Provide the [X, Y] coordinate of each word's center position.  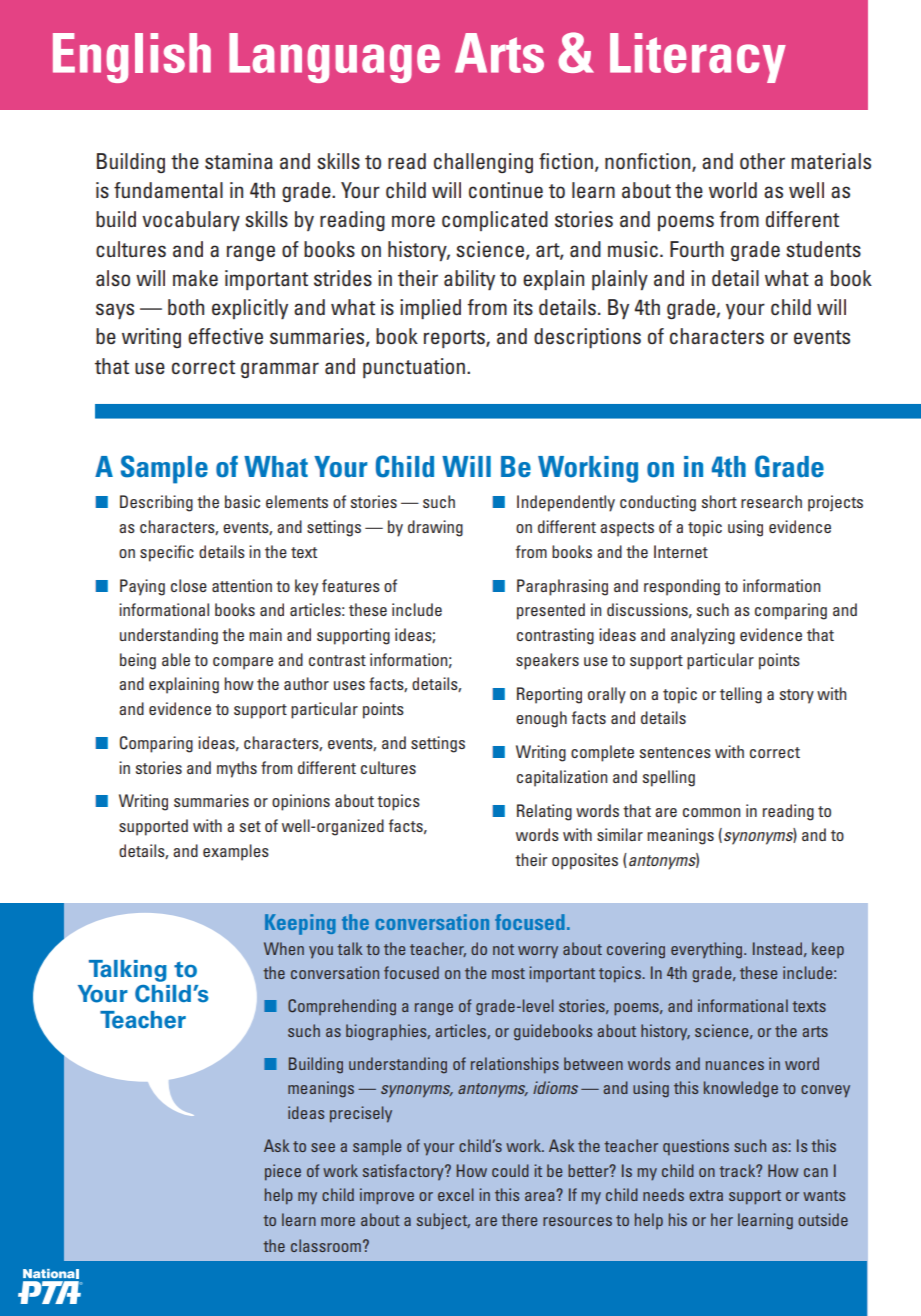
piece [283, 1172]
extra [706, 1195]
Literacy [698, 58]
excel [456, 1194]
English [132, 58]
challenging [483, 163]
